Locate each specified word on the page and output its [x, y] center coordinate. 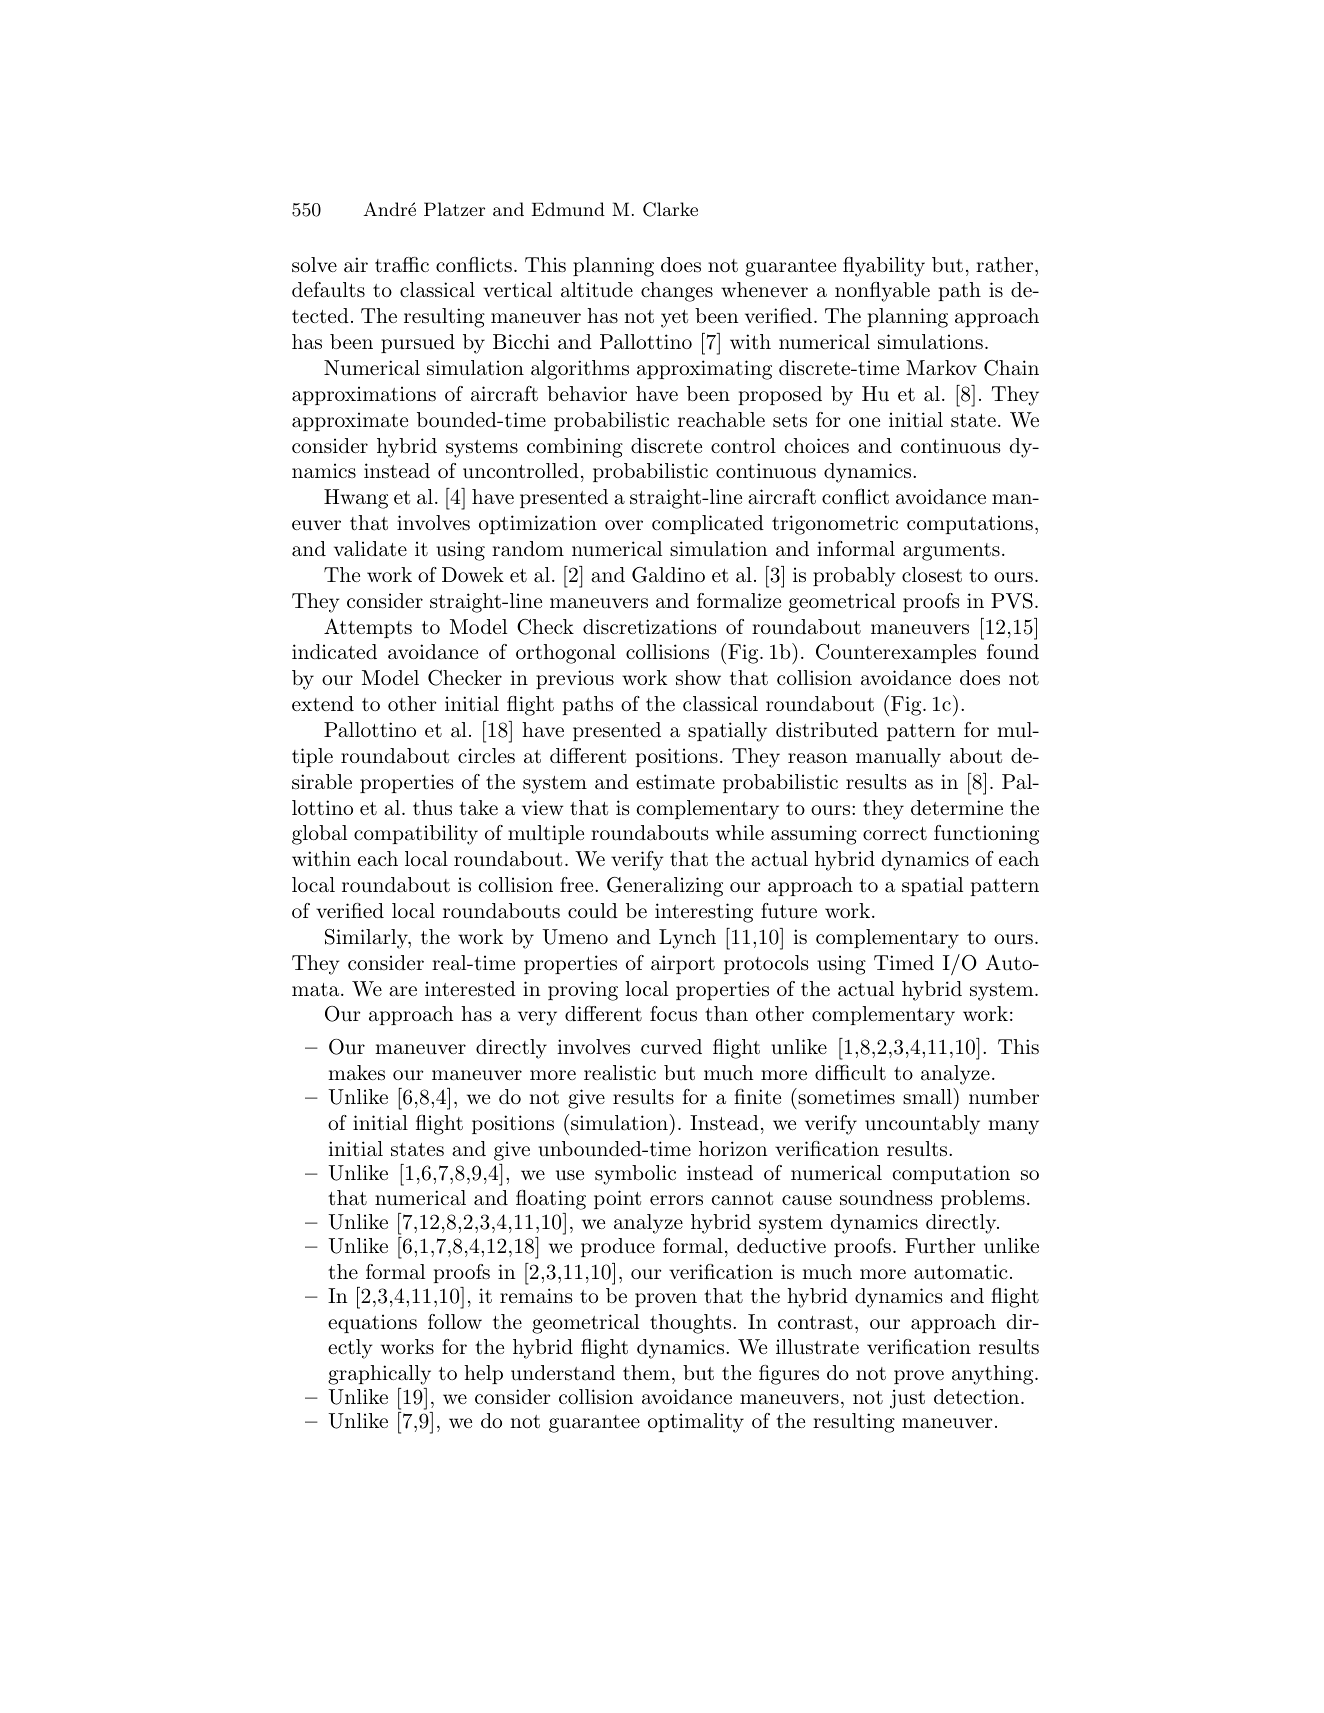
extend [323, 703]
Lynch [687, 939]
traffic [402, 265]
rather [1004, 265]
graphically [379, 1375]
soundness [886, 1198]
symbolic [635, 1175]
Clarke [670, 209]
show [698, 678]
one [864, 422]
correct [895, 833]
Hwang [356, 499]
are [403, 991]
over [624, 525]
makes [356, 1073]
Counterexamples [896, 653]
